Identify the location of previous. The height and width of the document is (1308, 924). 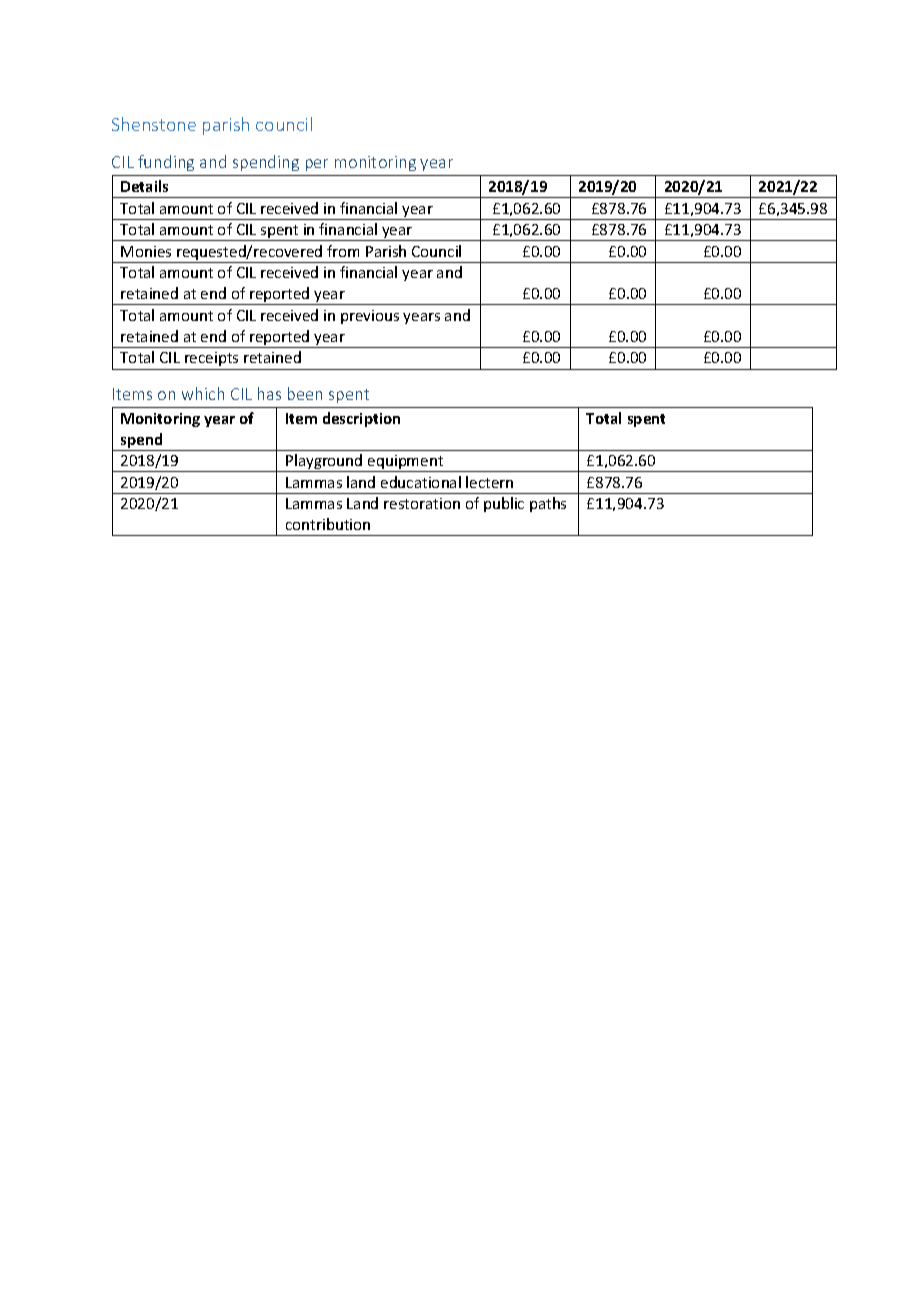
(370, 317).
